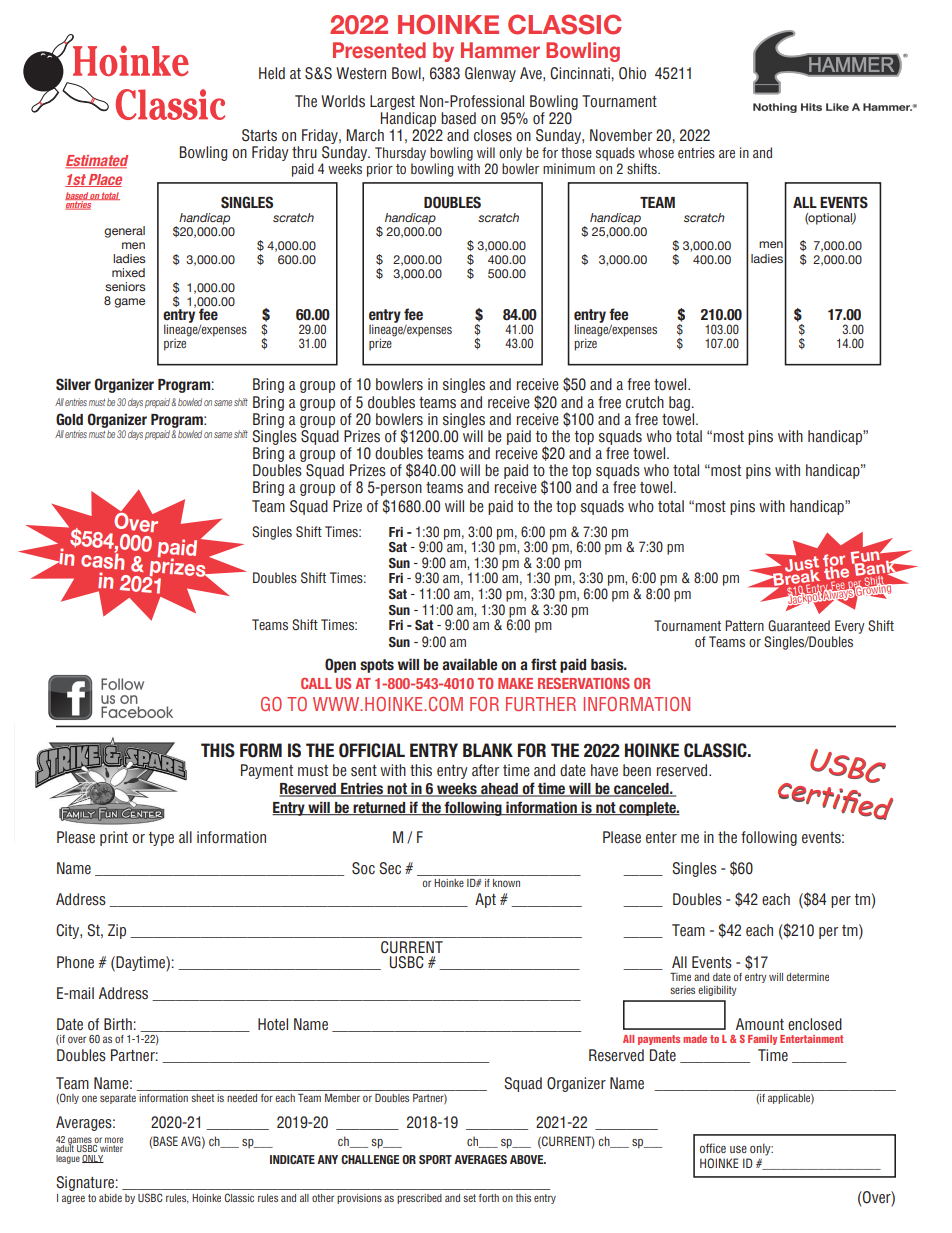  I want to click on are, so click(727, 154).
